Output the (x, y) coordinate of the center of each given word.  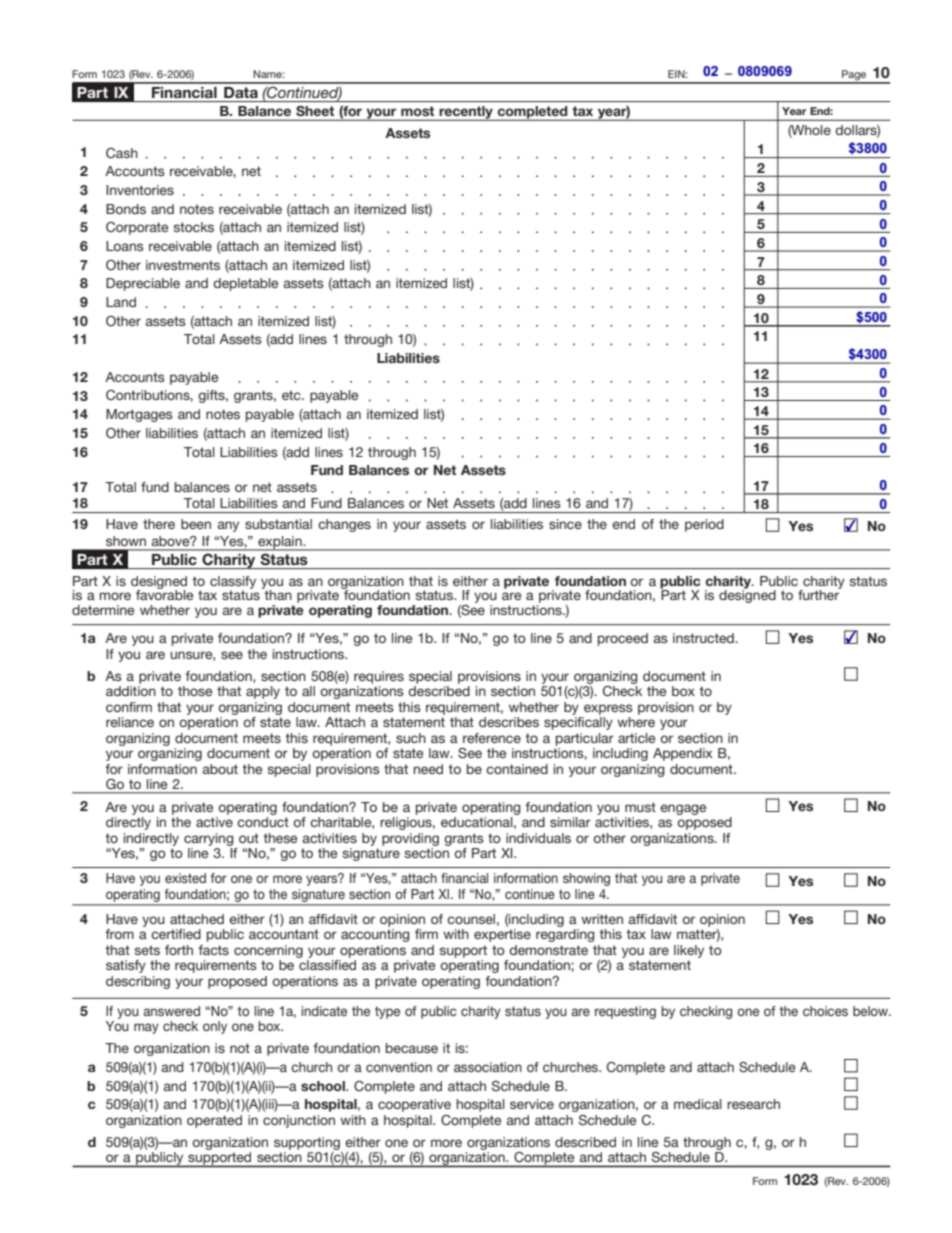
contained (517, 769)
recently (466, 113)
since (565, 524)
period (704, 525)
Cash (122, 153)
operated (214, 1121)
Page (854, 76)
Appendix (683, 754)
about (220, 769)
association (488, 1067)
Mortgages (139, 415)
